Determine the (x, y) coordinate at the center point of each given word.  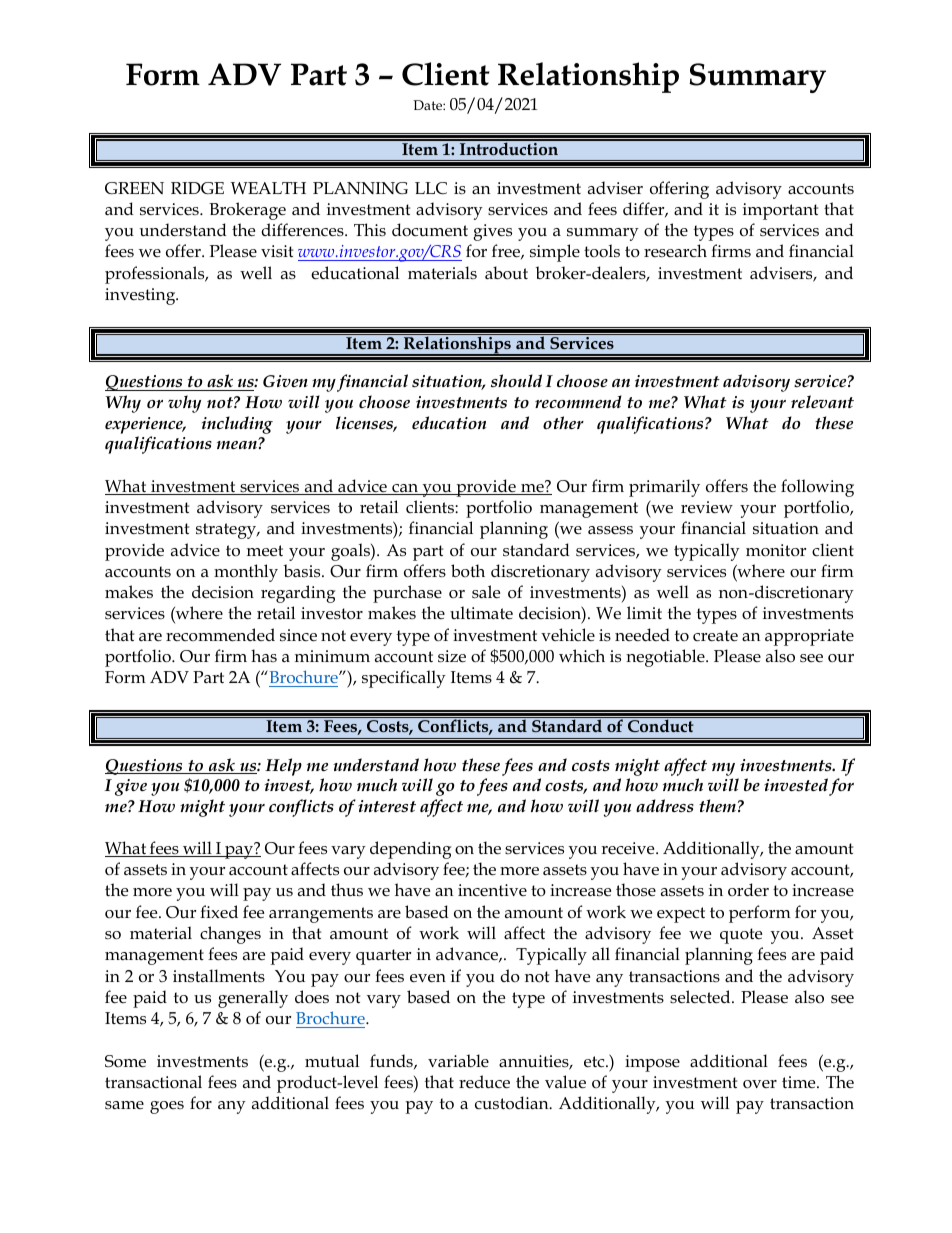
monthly (246, 573)
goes (167, 1107)
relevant (822, 401)
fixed (219, 911)
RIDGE (197, 188)
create (715, 636)
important (780, 211)
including (237, 425)
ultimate (481, 612)
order (748, 889)
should (516, 380)
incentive (492, 890)
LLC (431, 188)
